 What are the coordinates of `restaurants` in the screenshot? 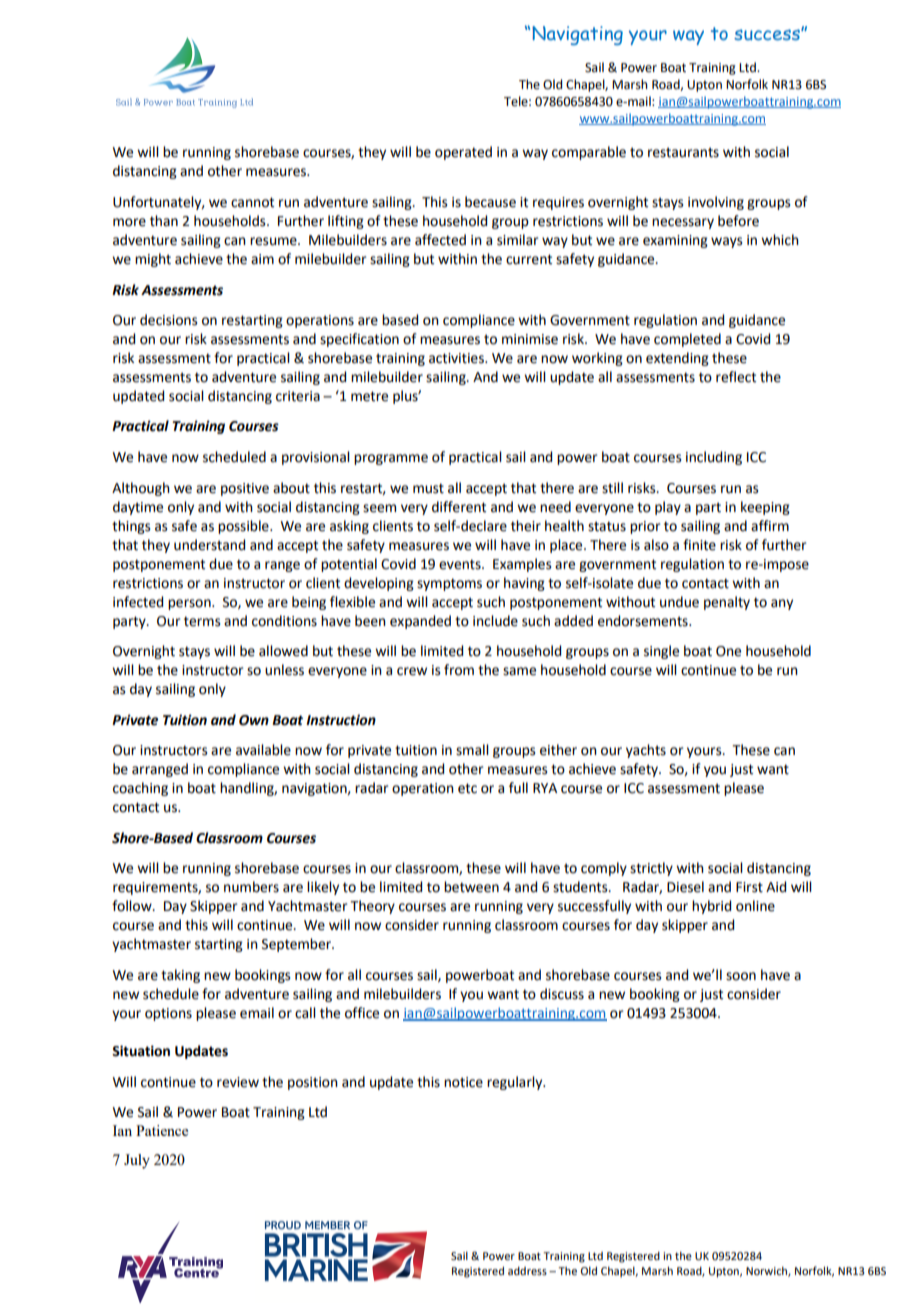 It's located at (683, 152).
